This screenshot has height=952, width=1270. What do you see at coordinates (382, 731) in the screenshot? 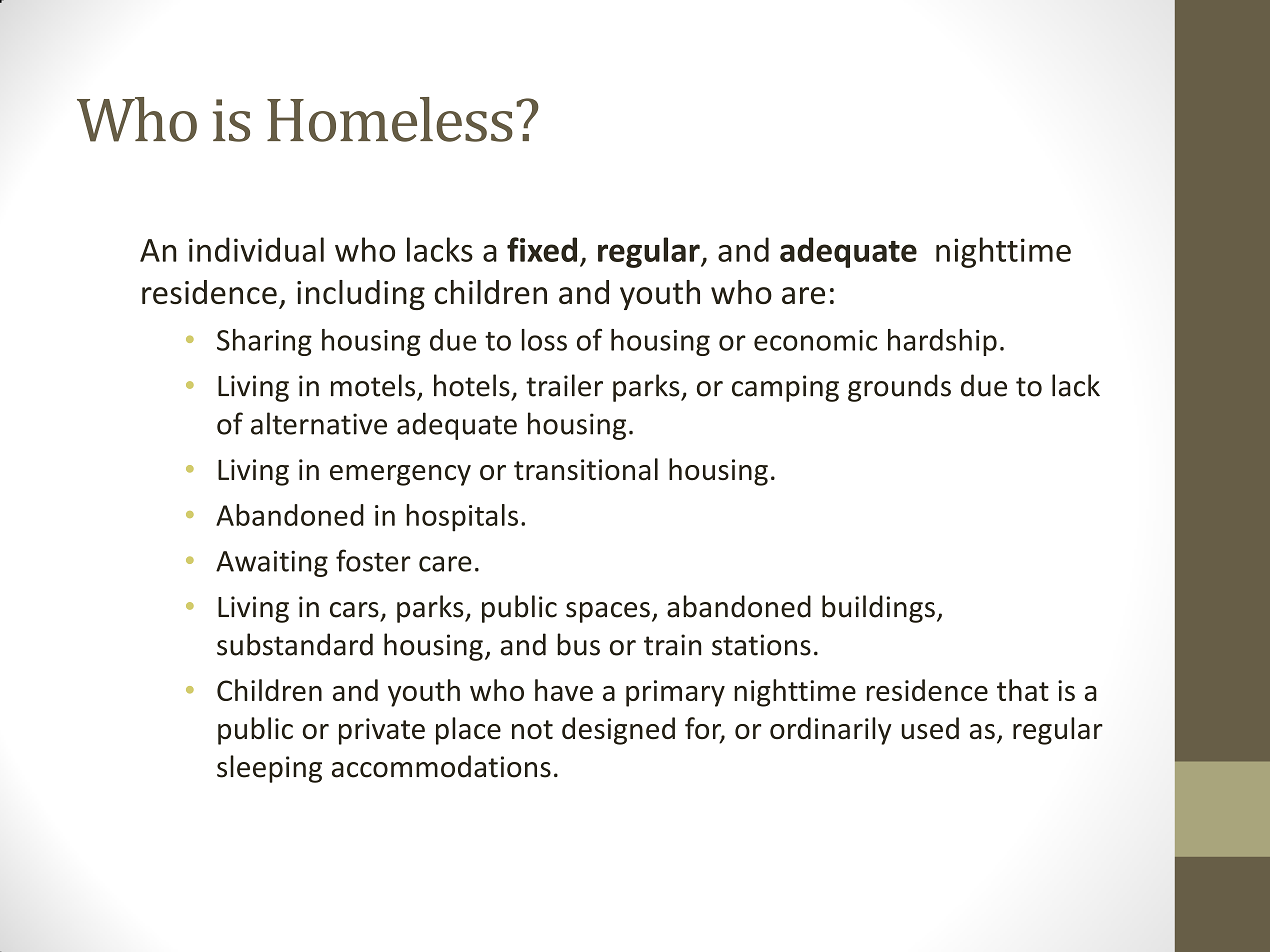
I see `private` at bounding box center [382, 731].
